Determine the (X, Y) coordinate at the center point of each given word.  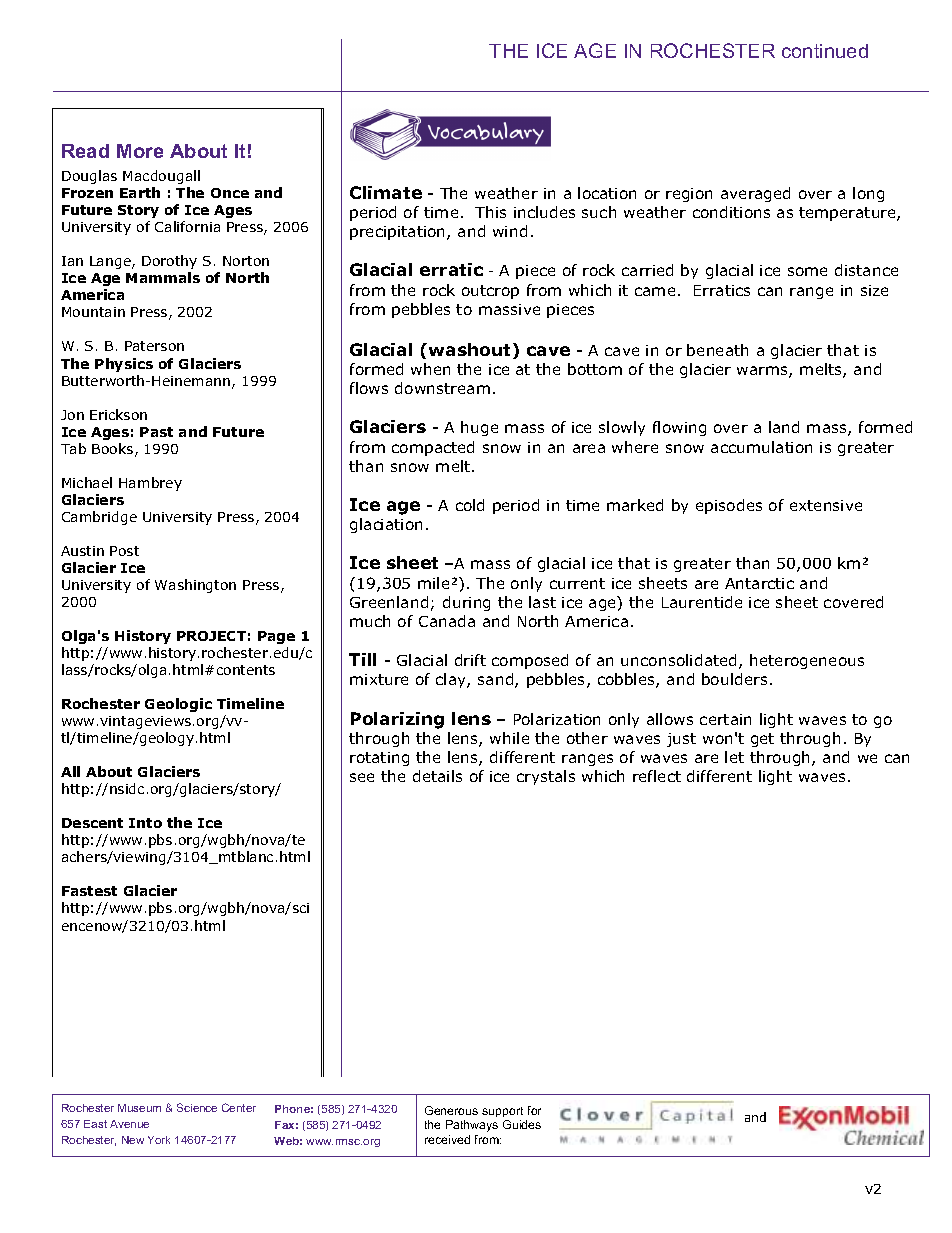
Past (156, 432)
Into (145, 823)
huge (479, 428)
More (140, 151)
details (437, 776)
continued (825, 51)
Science (197, 1107)
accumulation (761, 447)
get (762, 740)
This (490, 212)
